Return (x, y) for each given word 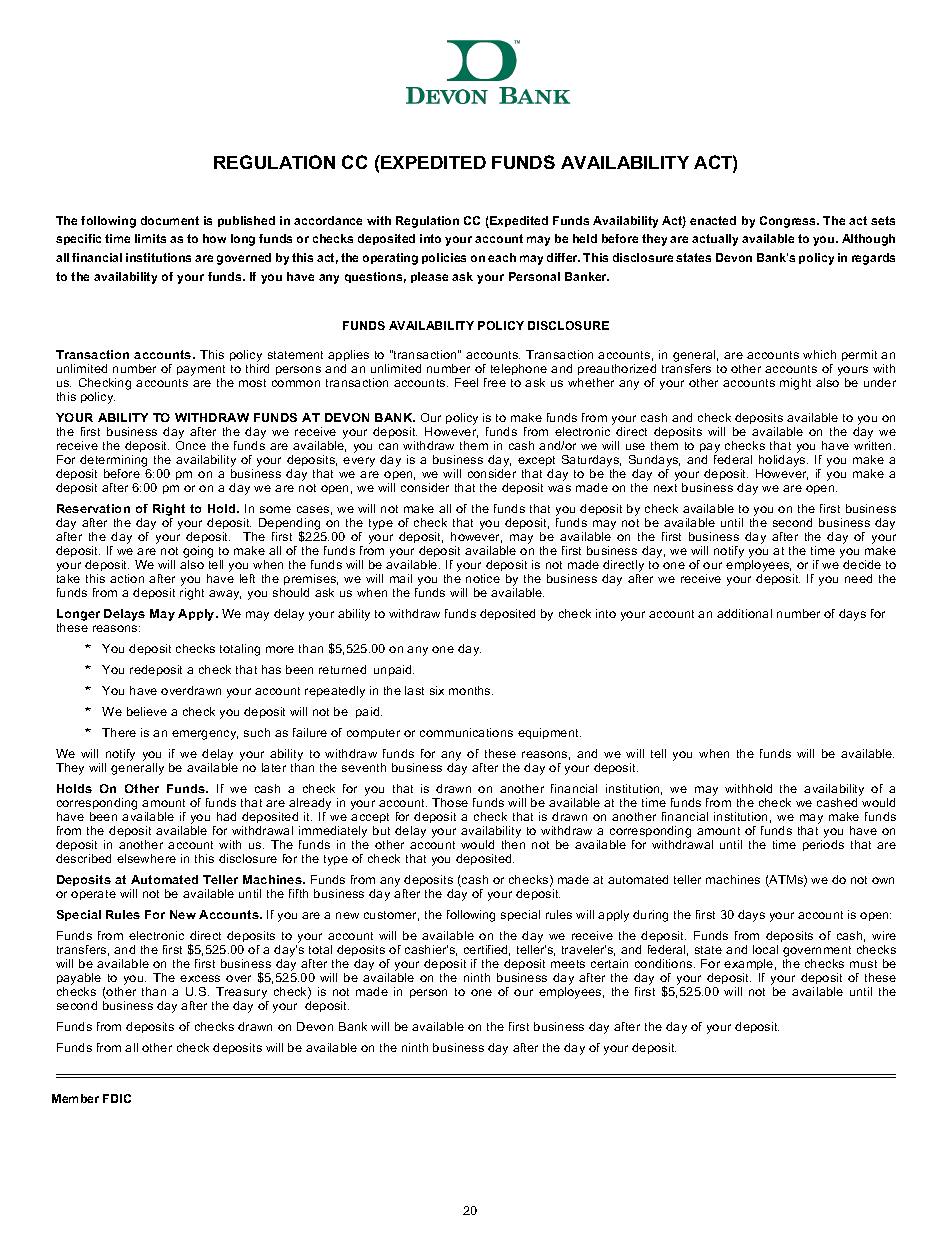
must (863, 964)
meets (568, 964)
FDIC (117, 1098)
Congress (789, 222)
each (502, 257)
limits (150, 238)
